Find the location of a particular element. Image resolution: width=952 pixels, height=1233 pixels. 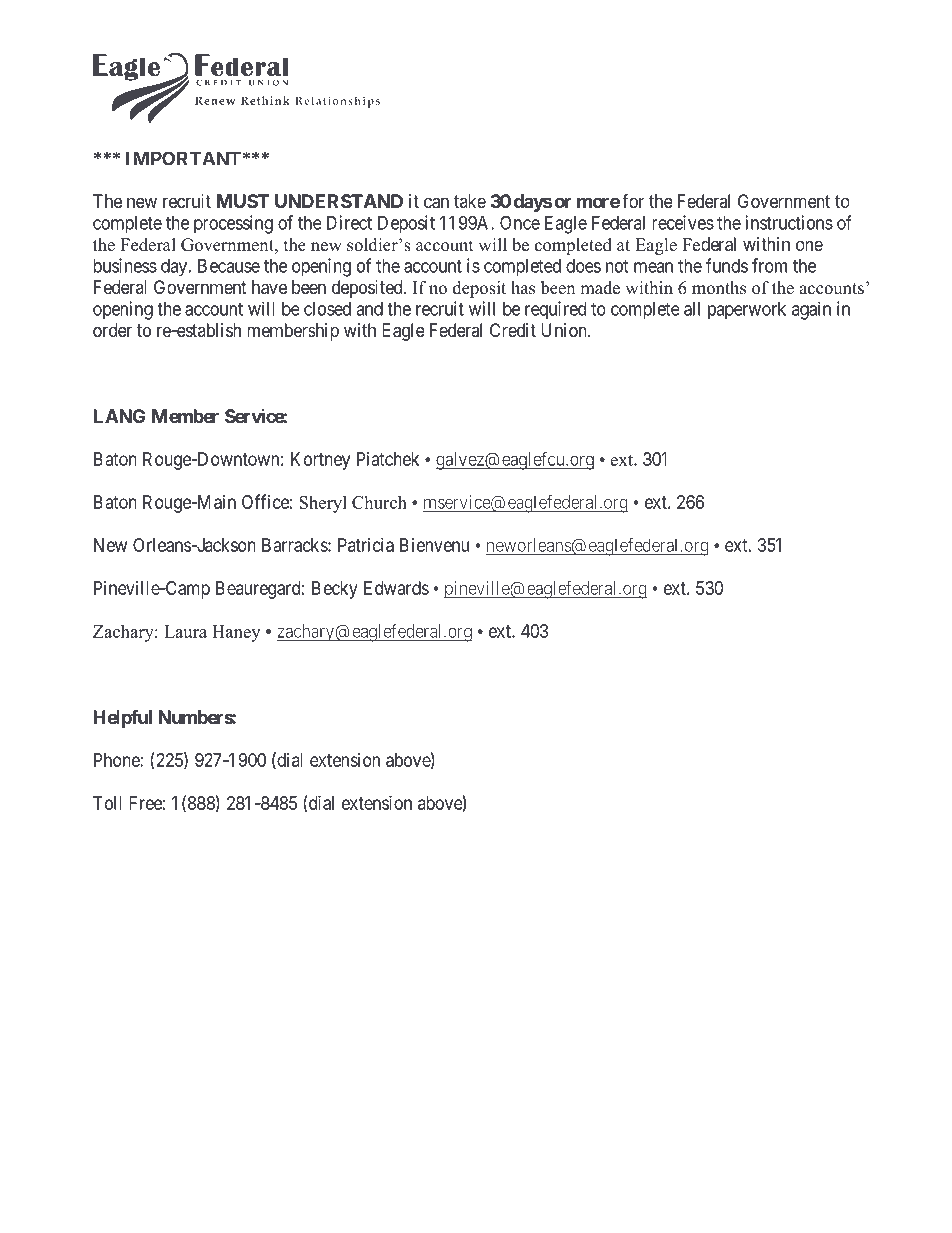

IMPORTANT is located at coordinates (183, 158).
